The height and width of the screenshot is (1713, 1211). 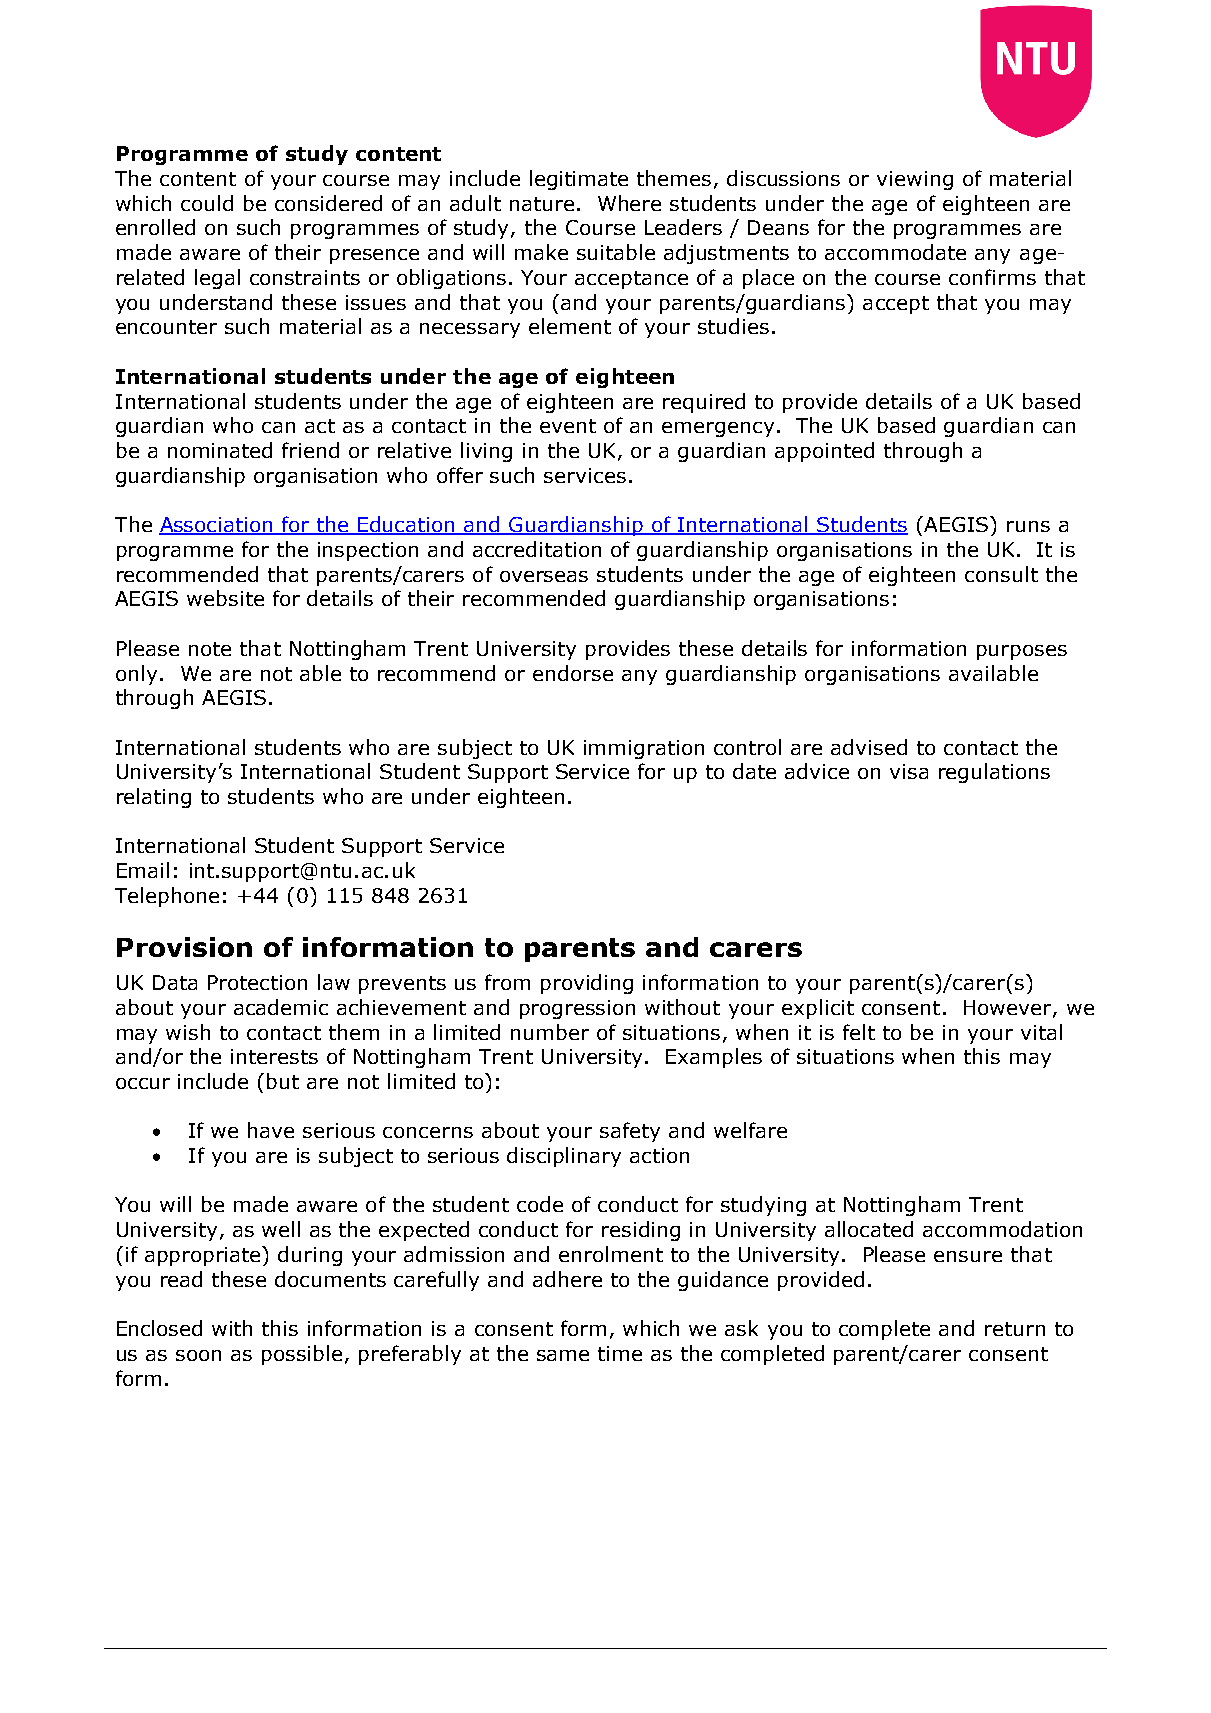 I want to click on interests, so click(x=274, y=1056).
